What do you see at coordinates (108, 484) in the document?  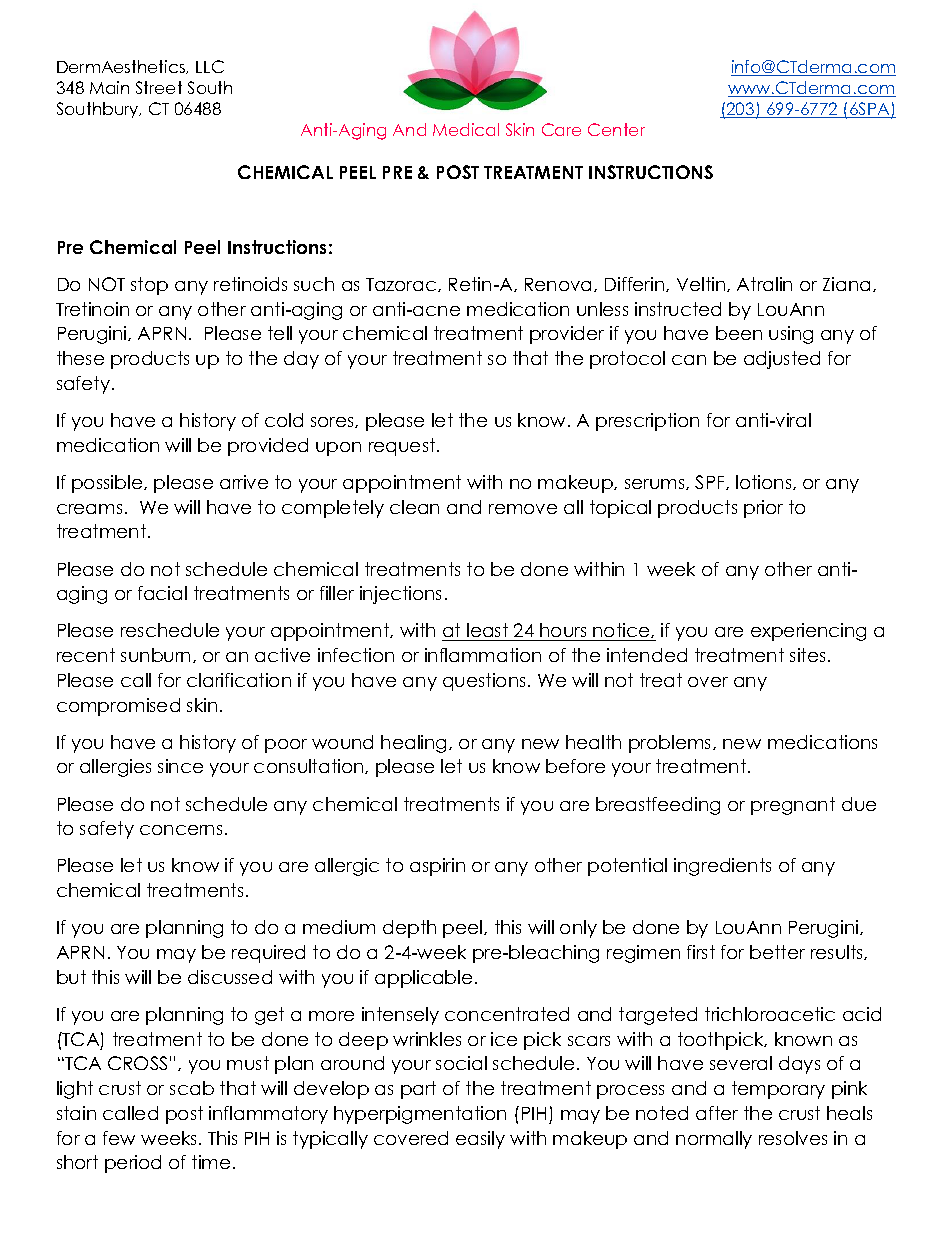 I see `possible` at bounding box center [108, 484].
